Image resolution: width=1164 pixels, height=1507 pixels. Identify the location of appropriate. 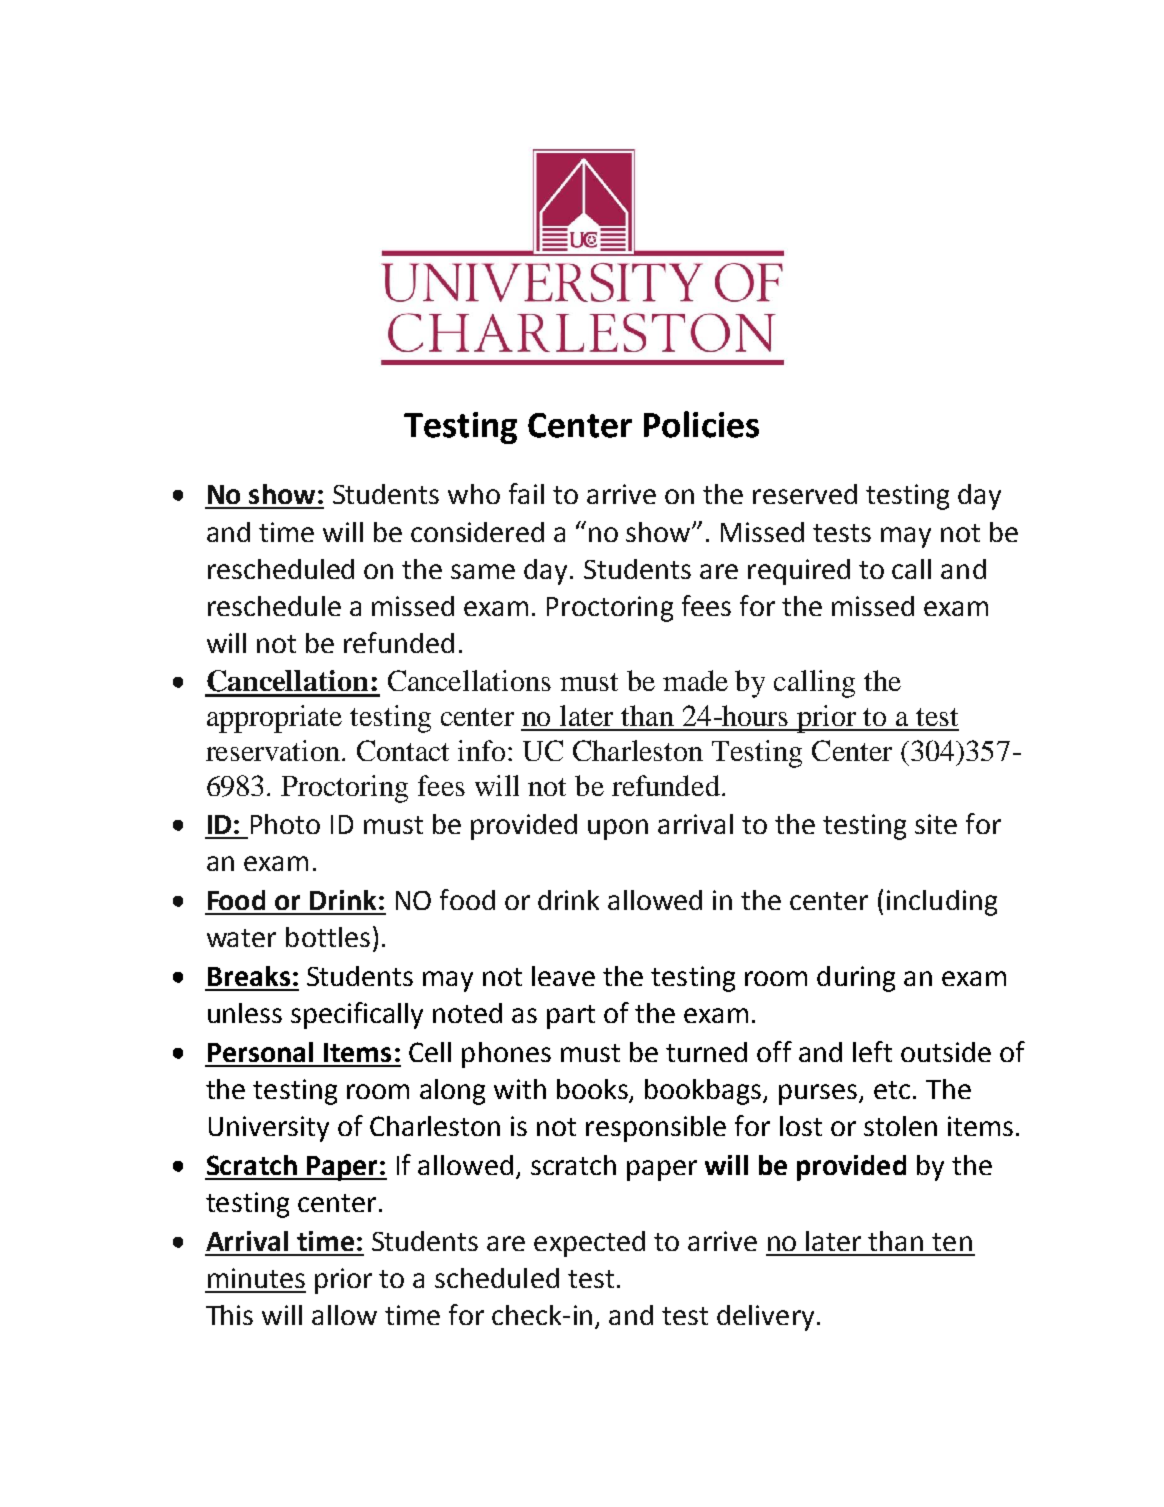
(274, 719).
